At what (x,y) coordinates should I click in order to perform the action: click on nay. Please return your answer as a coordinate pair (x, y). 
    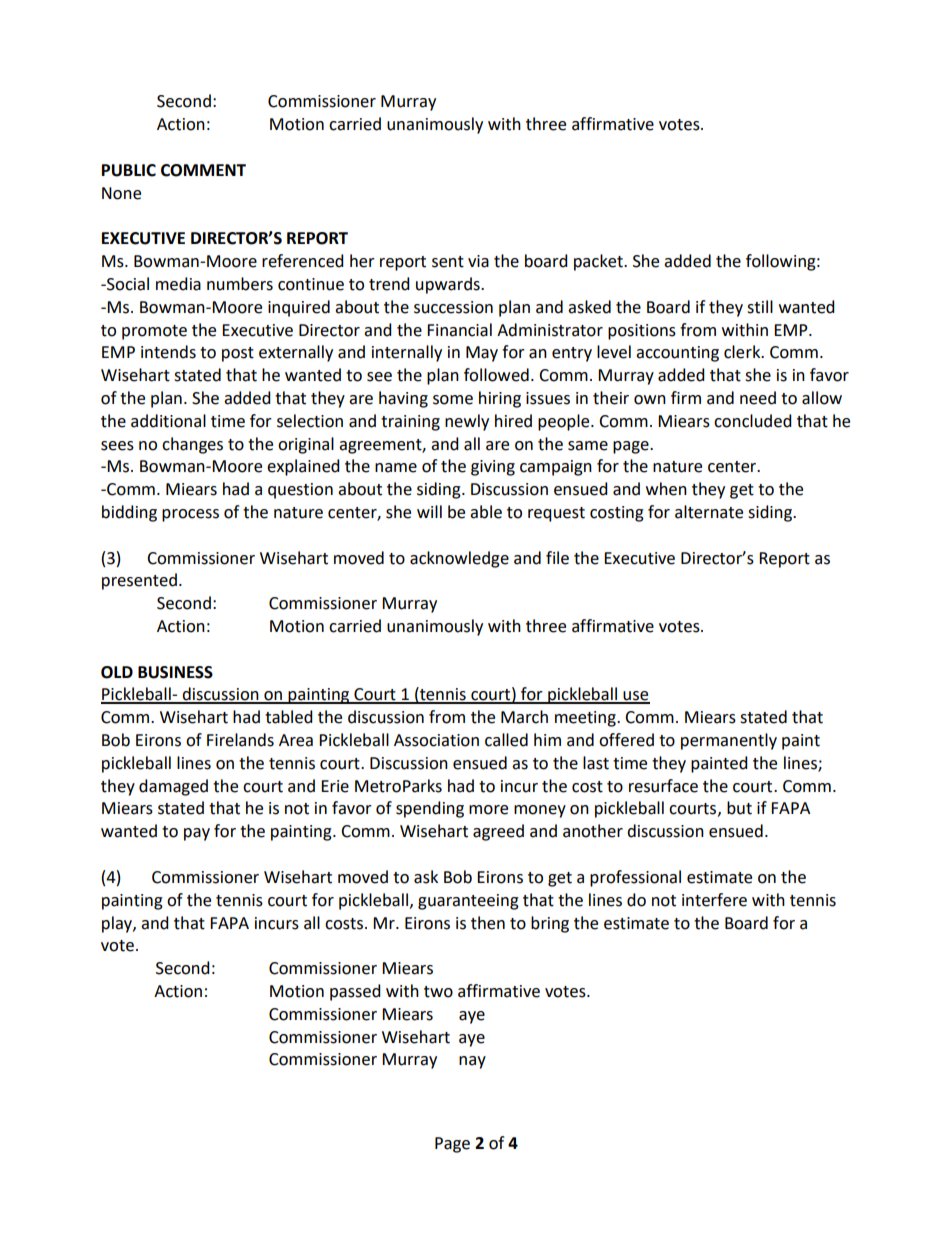
    Looking at the image, I should click on (472, 1062).
